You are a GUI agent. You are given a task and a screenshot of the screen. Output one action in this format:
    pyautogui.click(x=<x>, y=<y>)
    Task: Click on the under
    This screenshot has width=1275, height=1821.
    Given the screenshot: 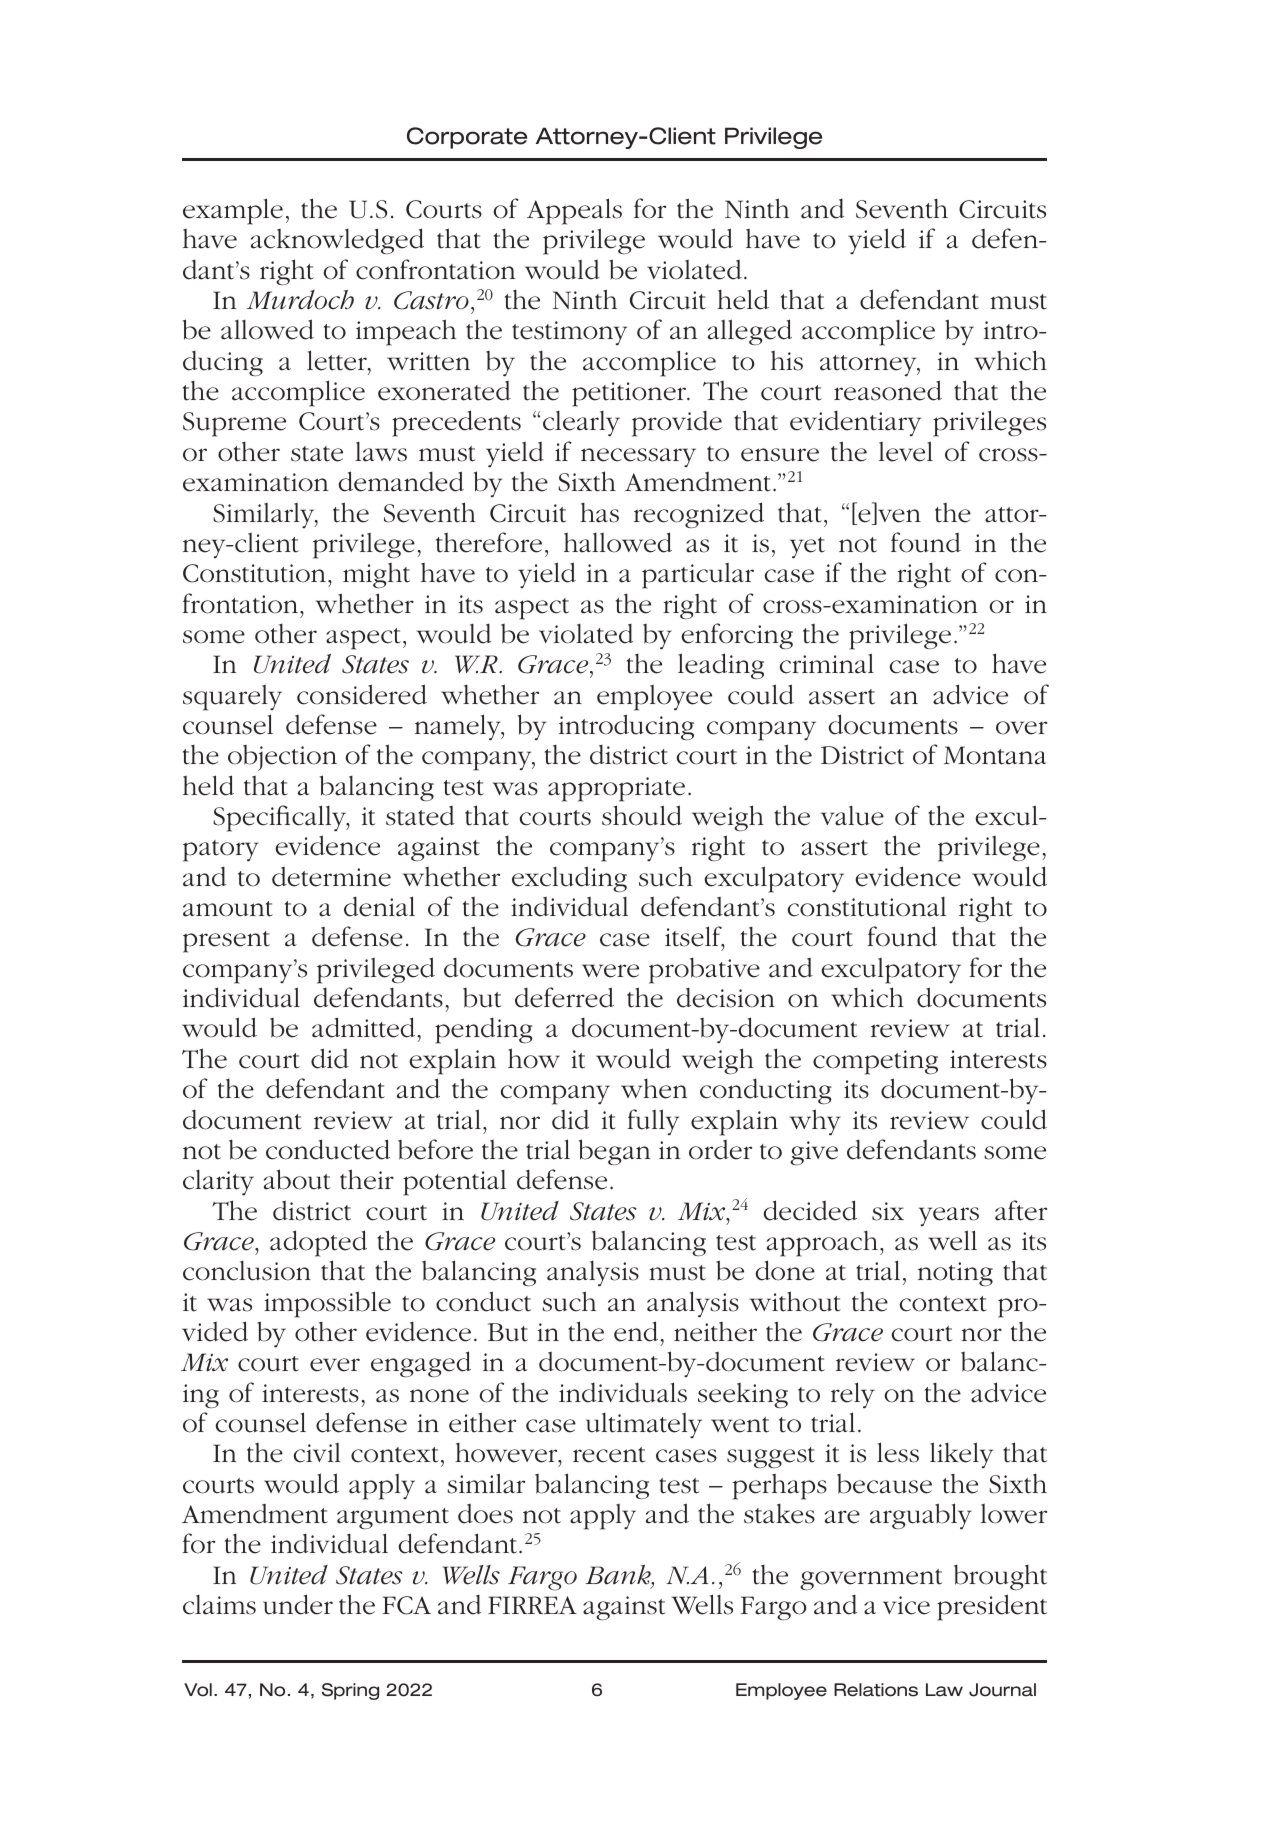 What is the action you would take?
    pyautogui.click(x=298, y=1604)
